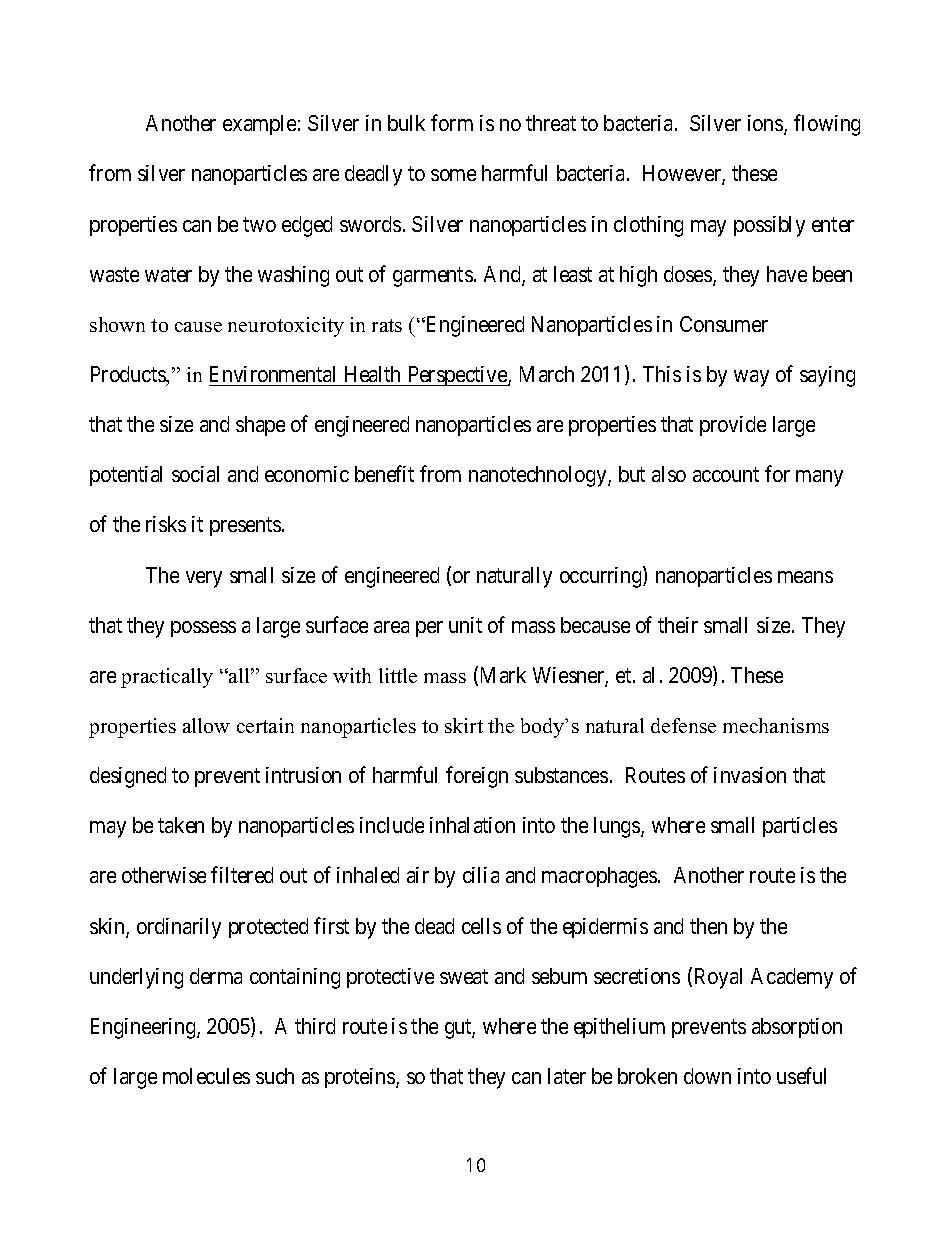  What do you see at coordinates (259, 125) in the screenshot?
I see `example` at bounding box center [259, 125].
